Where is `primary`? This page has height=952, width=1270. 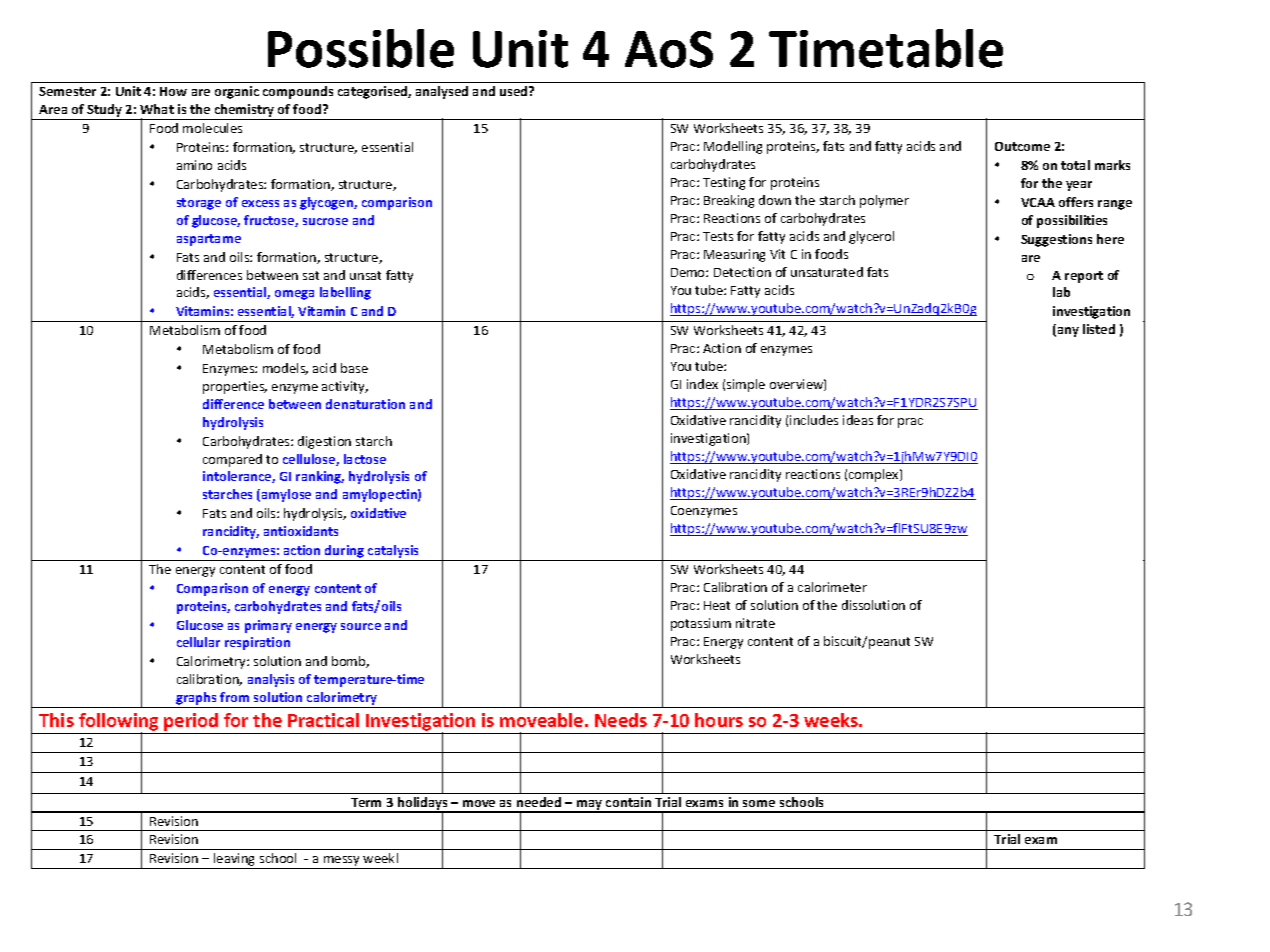
primary is located at coordinates (268, 626).
